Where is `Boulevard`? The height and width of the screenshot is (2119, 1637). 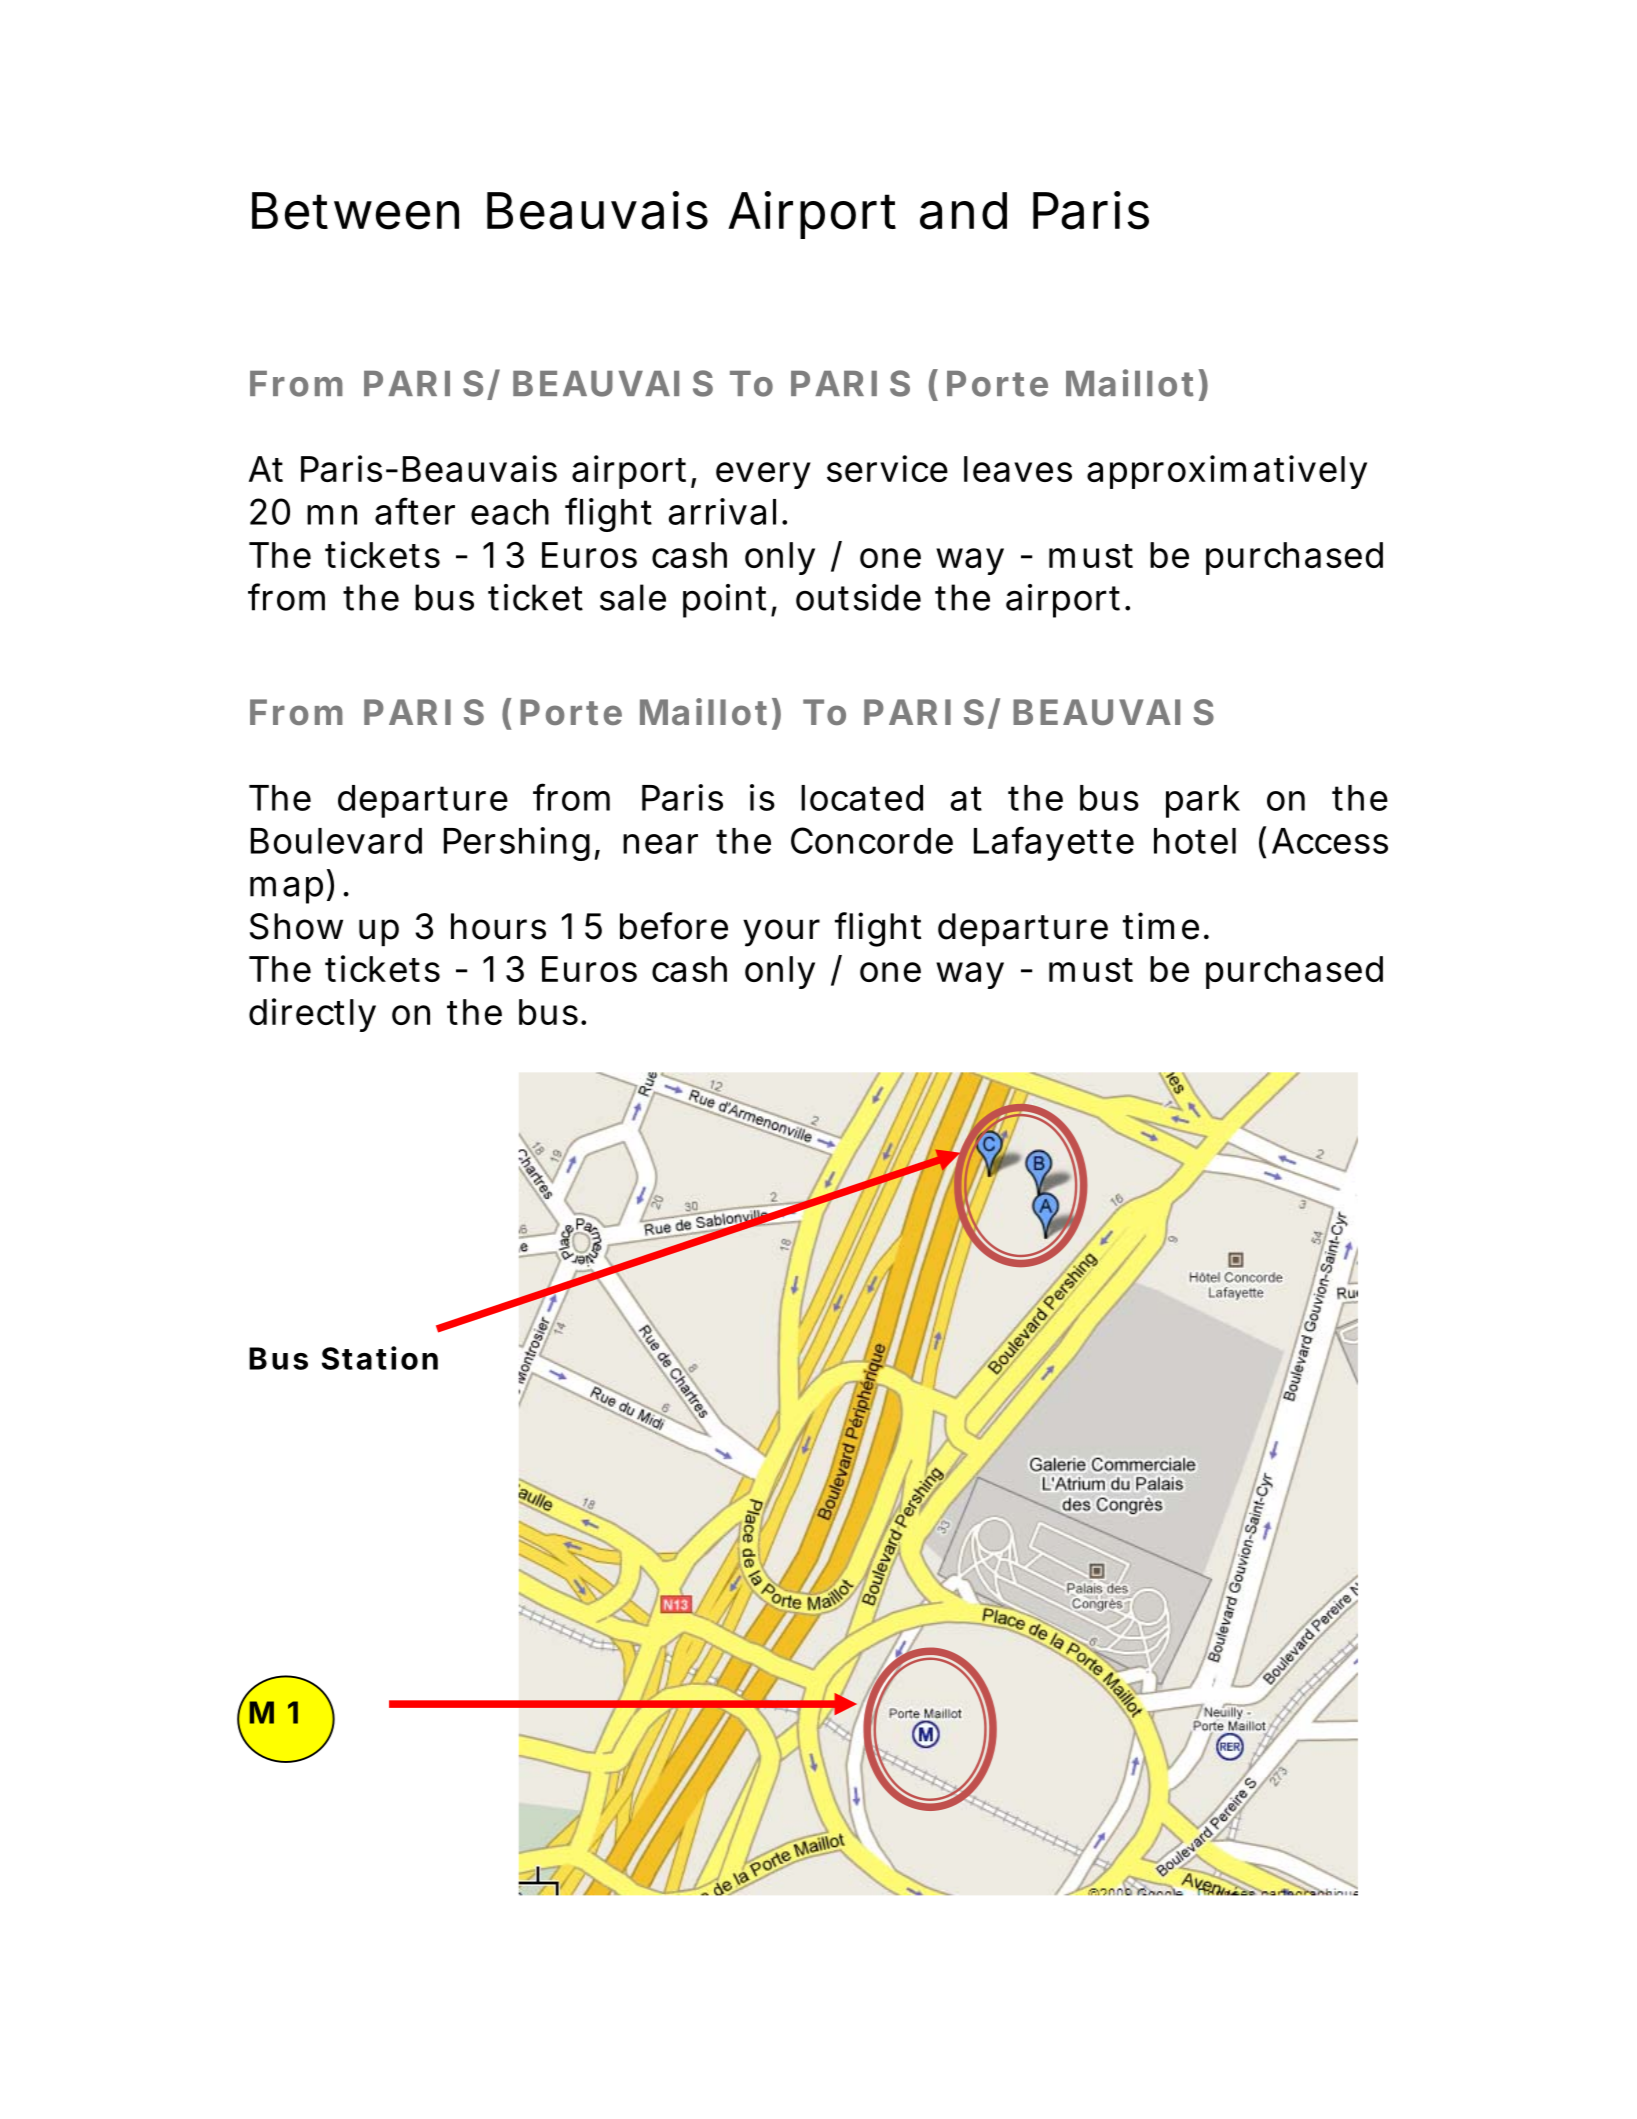 Boulevard is located at coordinates (336, 841).
